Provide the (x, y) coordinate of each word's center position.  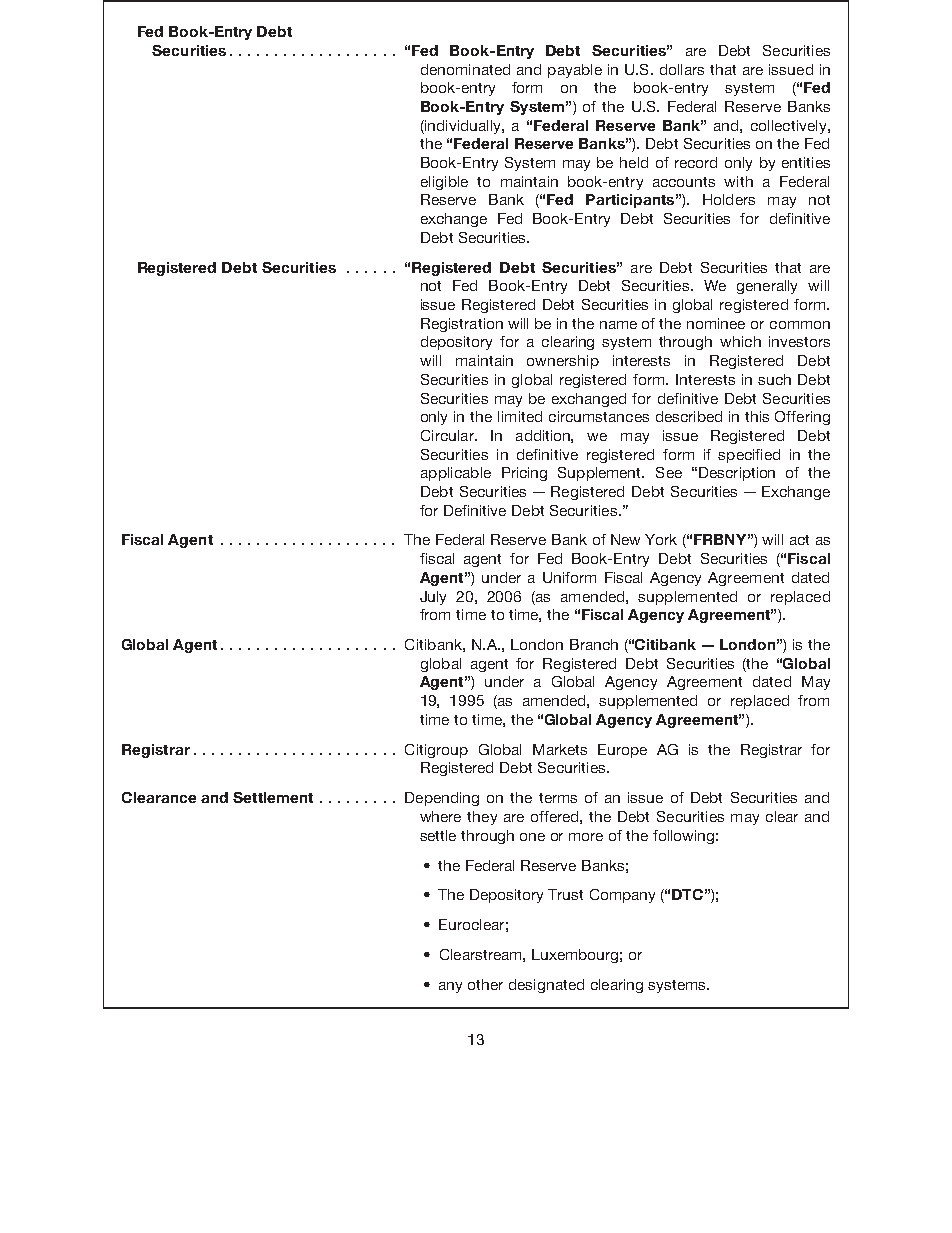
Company (622, 896)
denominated (465, 69)
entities (806, 162)
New (625, 539)
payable (575, 71)
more (586, 837)
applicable (456, 474)
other (485, 984)
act (799, 540)
